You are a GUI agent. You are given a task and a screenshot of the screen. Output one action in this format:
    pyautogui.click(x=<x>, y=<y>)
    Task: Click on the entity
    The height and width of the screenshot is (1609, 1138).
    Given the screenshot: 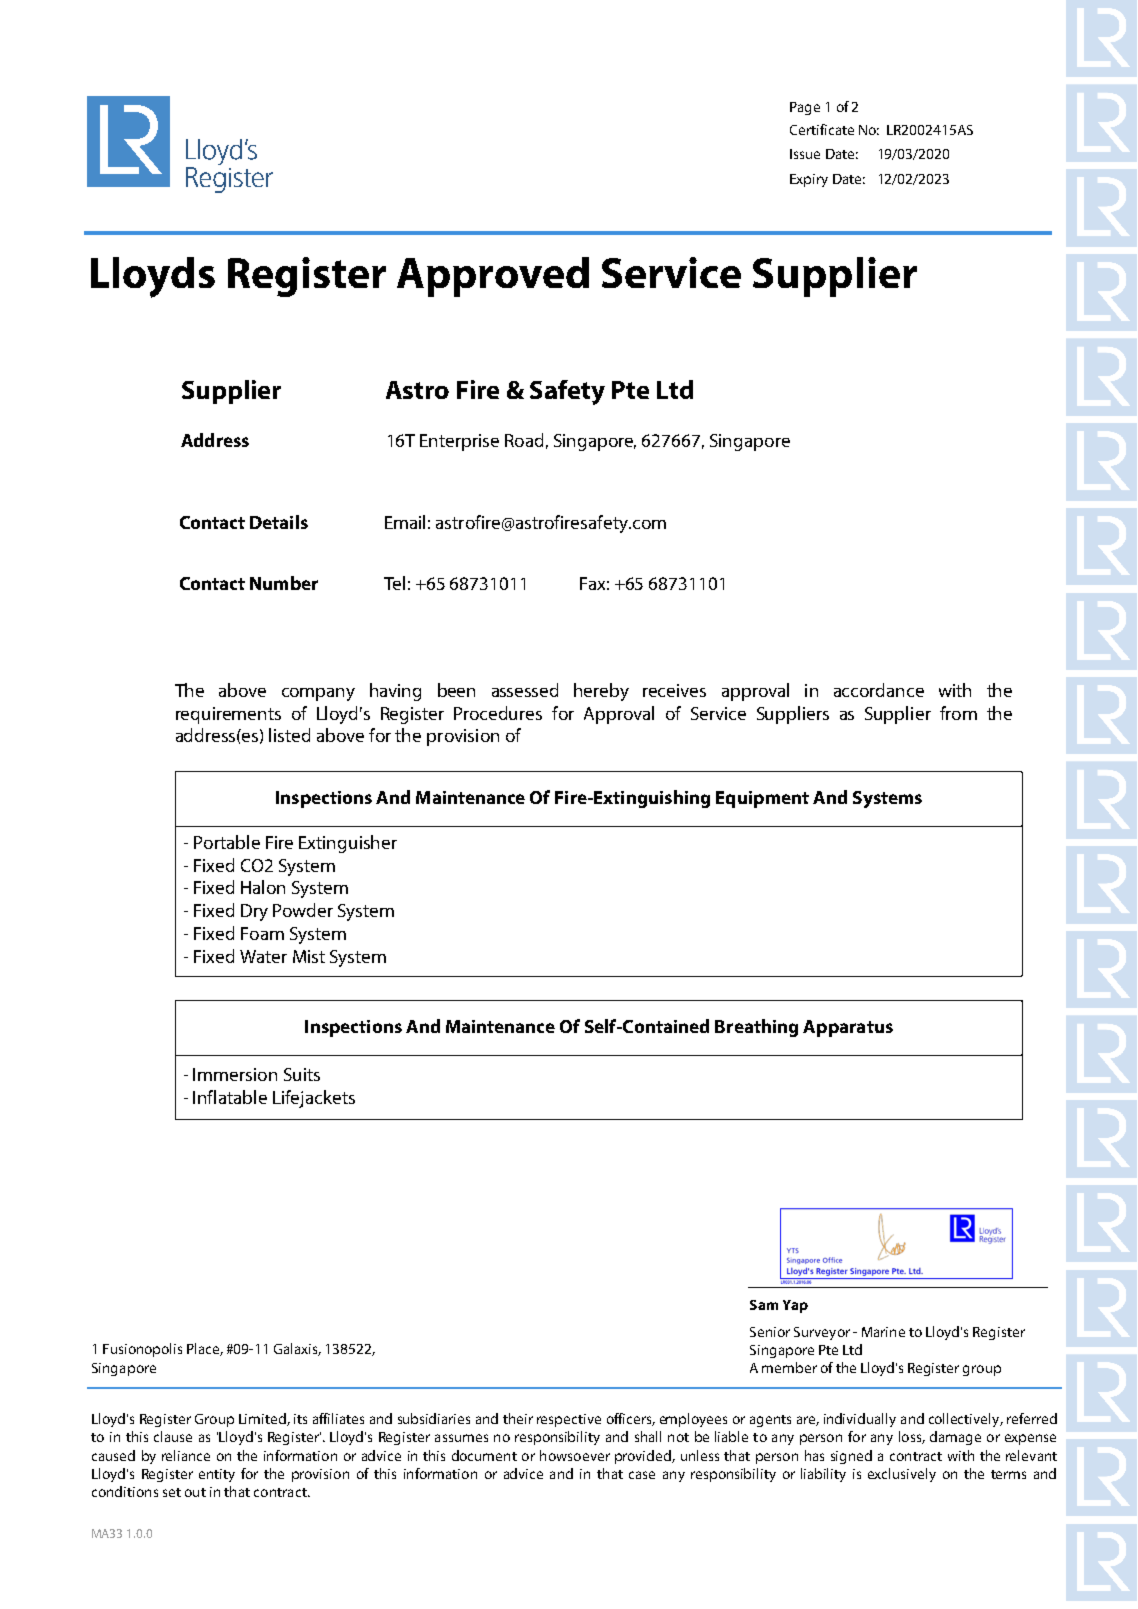 What is the action you would take?
    pyautogui.click(x=217, y=1475)
